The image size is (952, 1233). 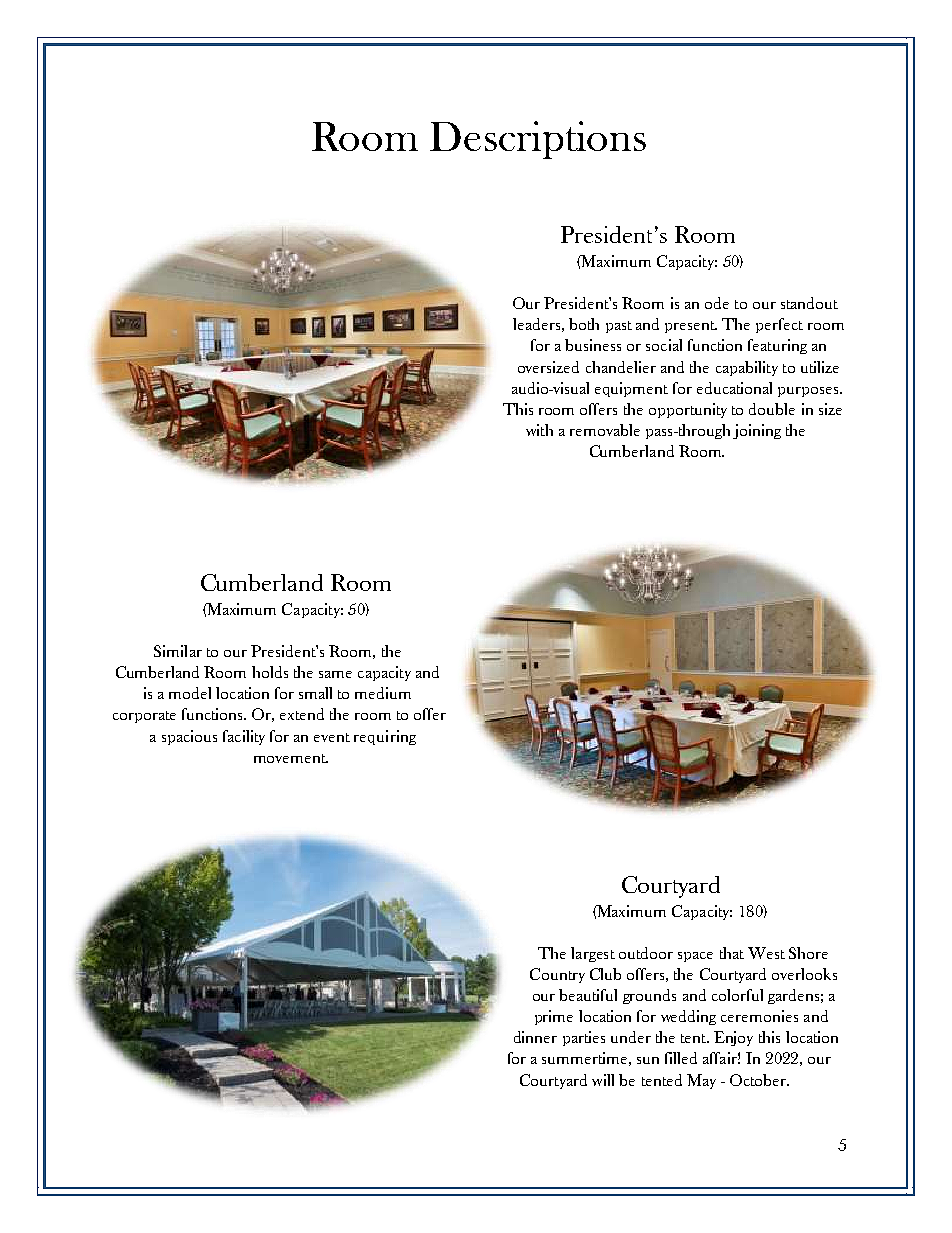 What do you see at coordinates (538, 140) in the document?
I see `Descriptions` at bounding box center [538, 140].
